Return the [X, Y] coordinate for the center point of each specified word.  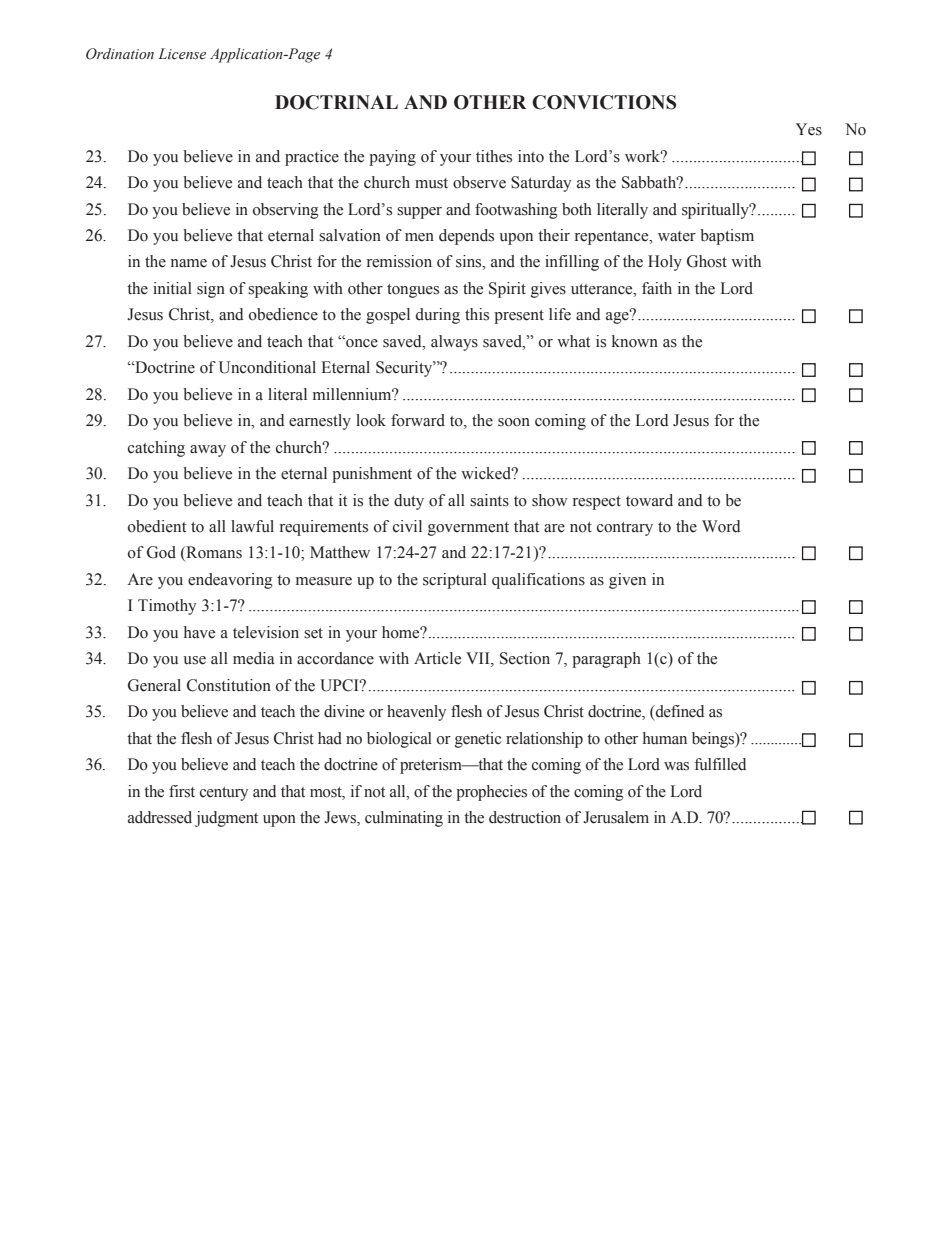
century [224, 794]
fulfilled [720, 764]
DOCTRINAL [336, 102]
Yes [809, 129]
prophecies [491, 793]
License [182, 54]
